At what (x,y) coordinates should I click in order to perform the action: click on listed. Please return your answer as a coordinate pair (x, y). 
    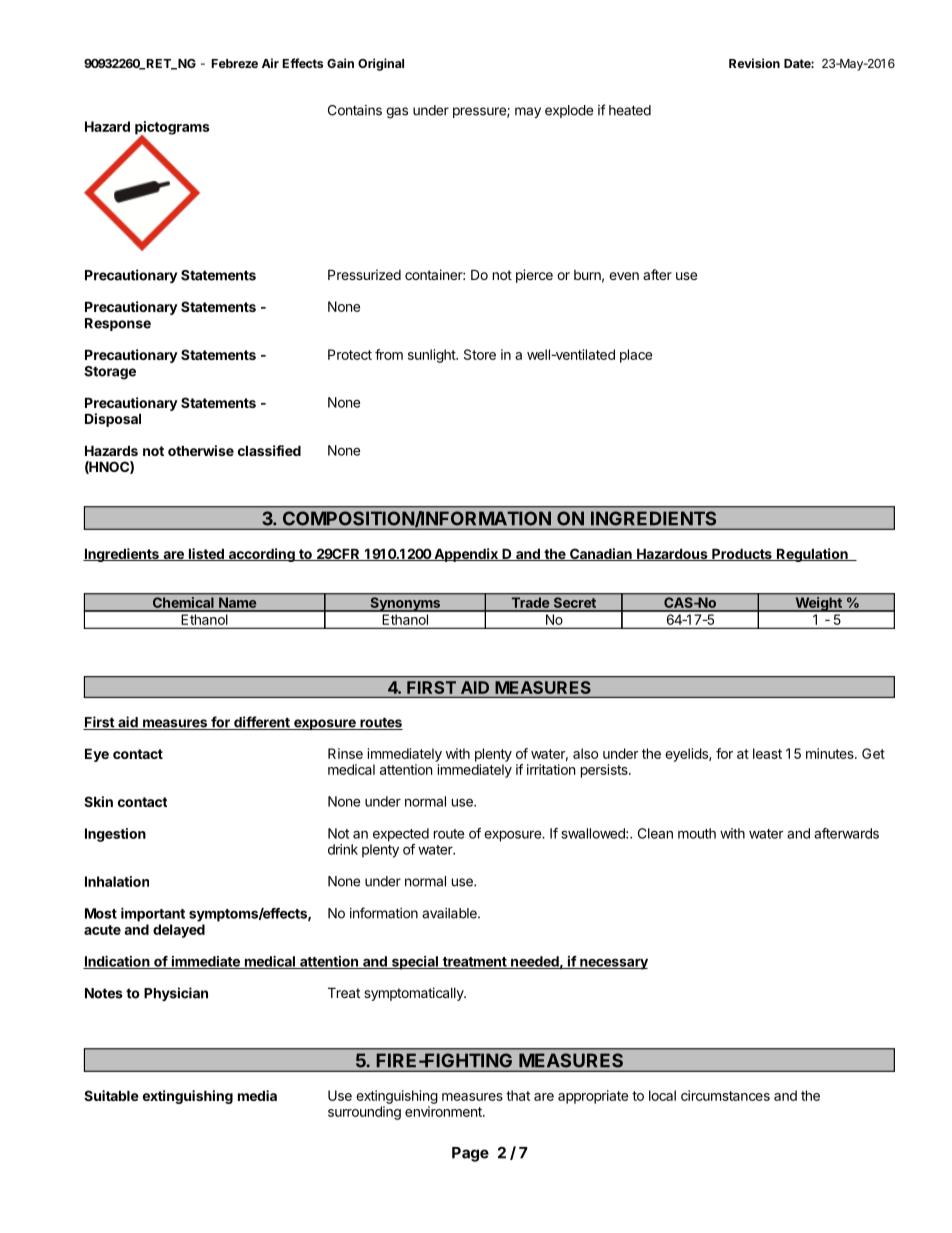
    Looking at the image, I should click on (206, 554).
